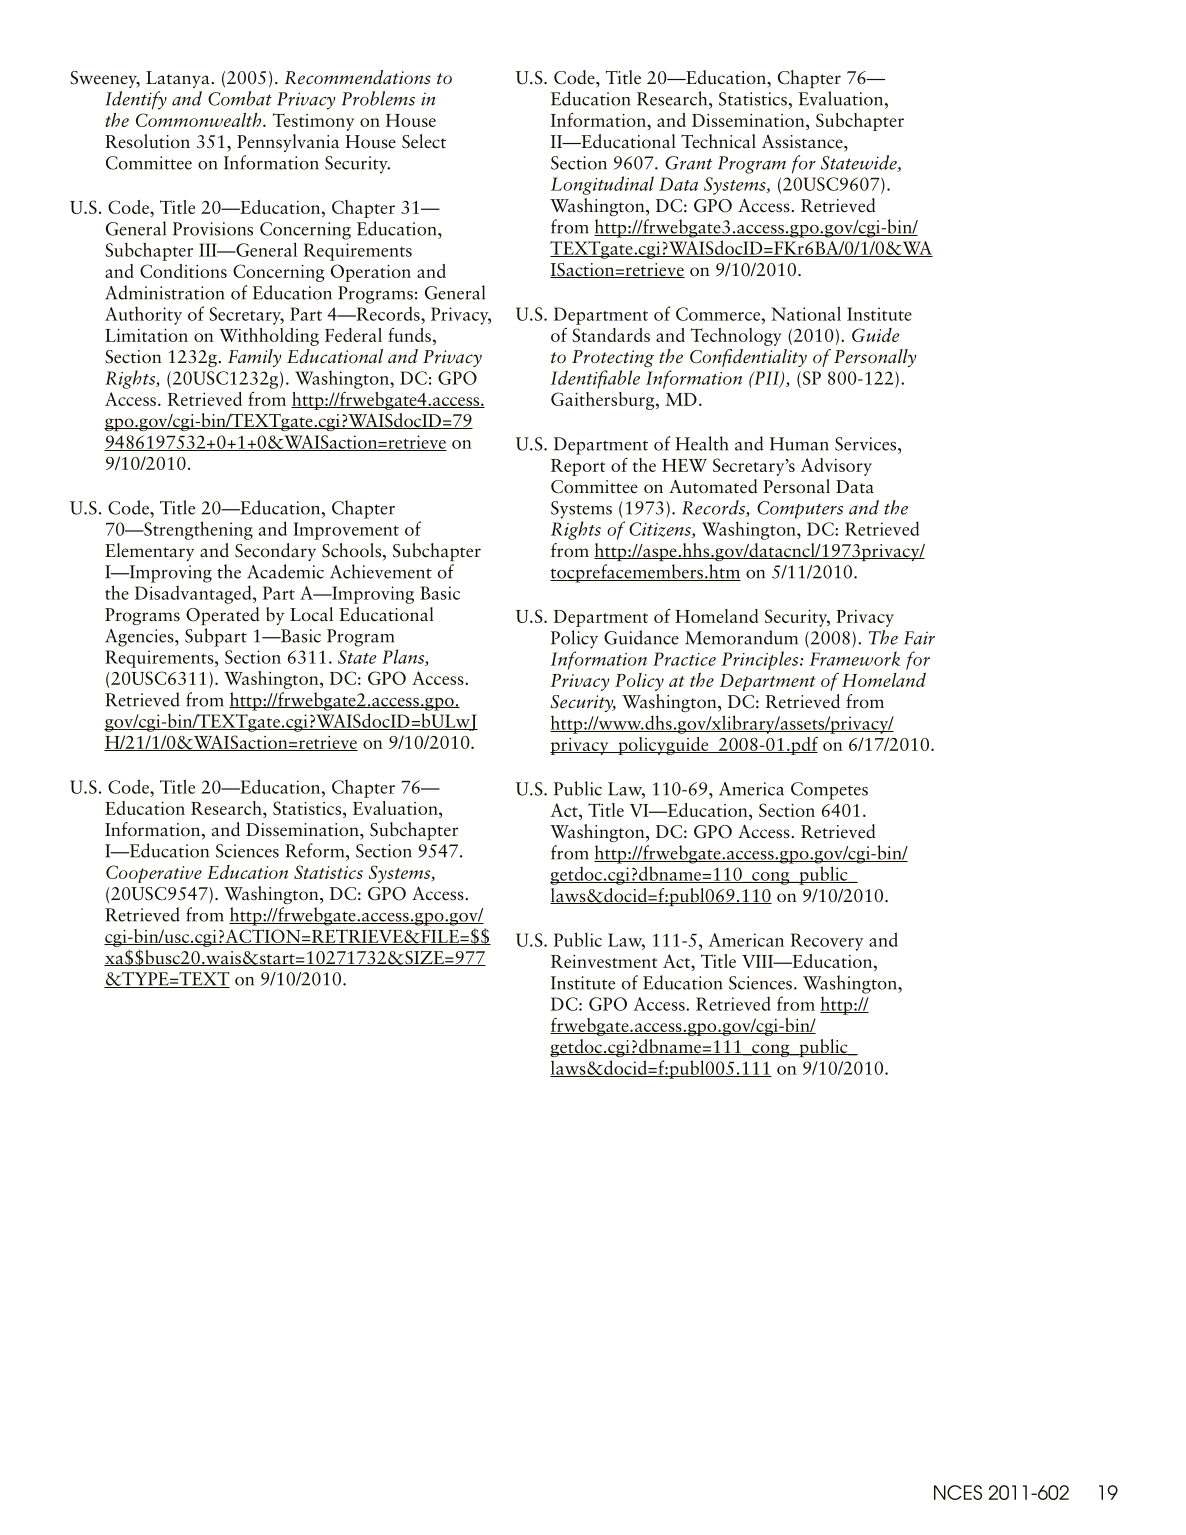  What do you see at coordinates (240, 98) in the screenshot?
I see `Combat` at bounding box center [240, 98].
